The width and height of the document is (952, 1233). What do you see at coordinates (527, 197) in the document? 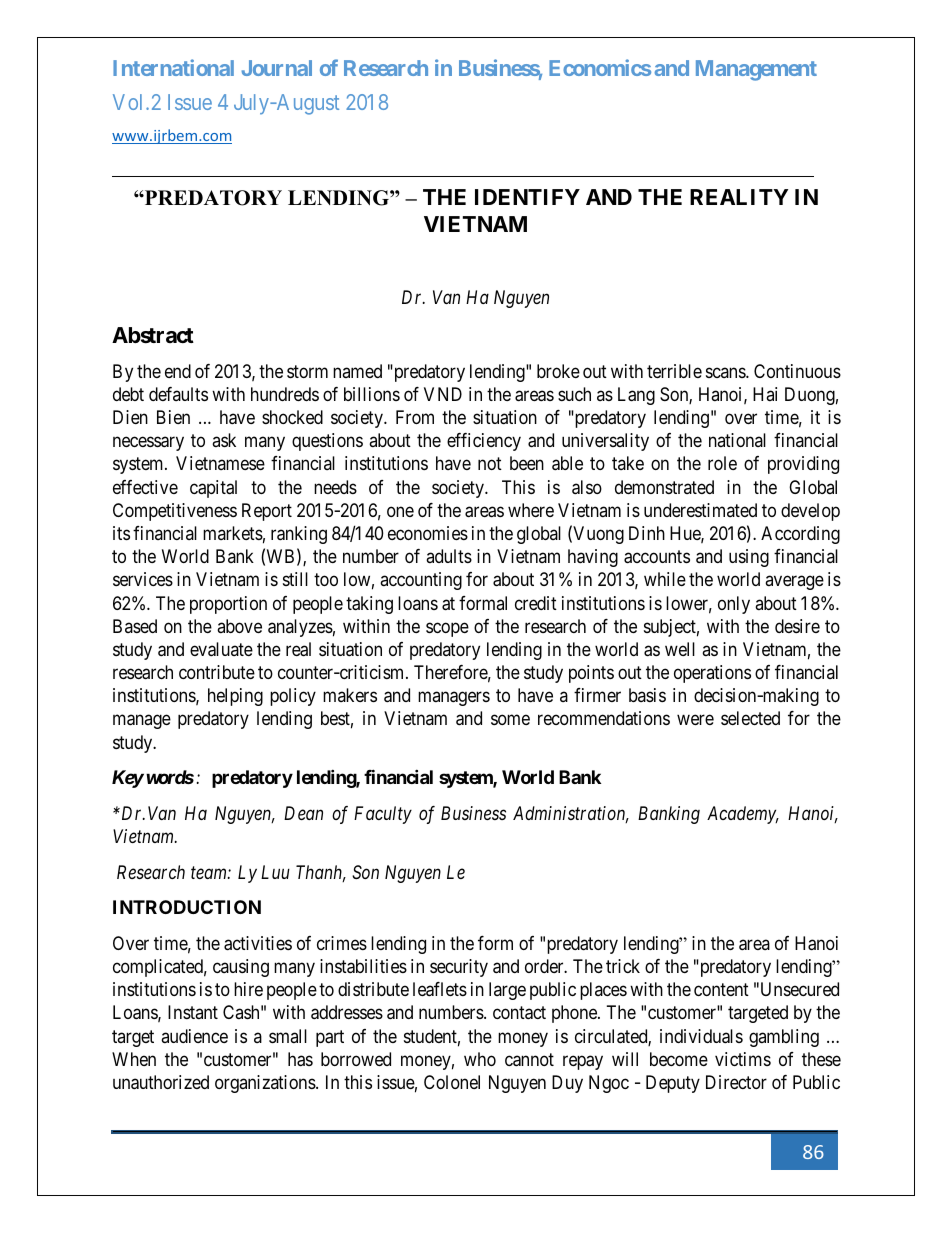
I see `IDENTIFY` at bounding box center [527, 197].
